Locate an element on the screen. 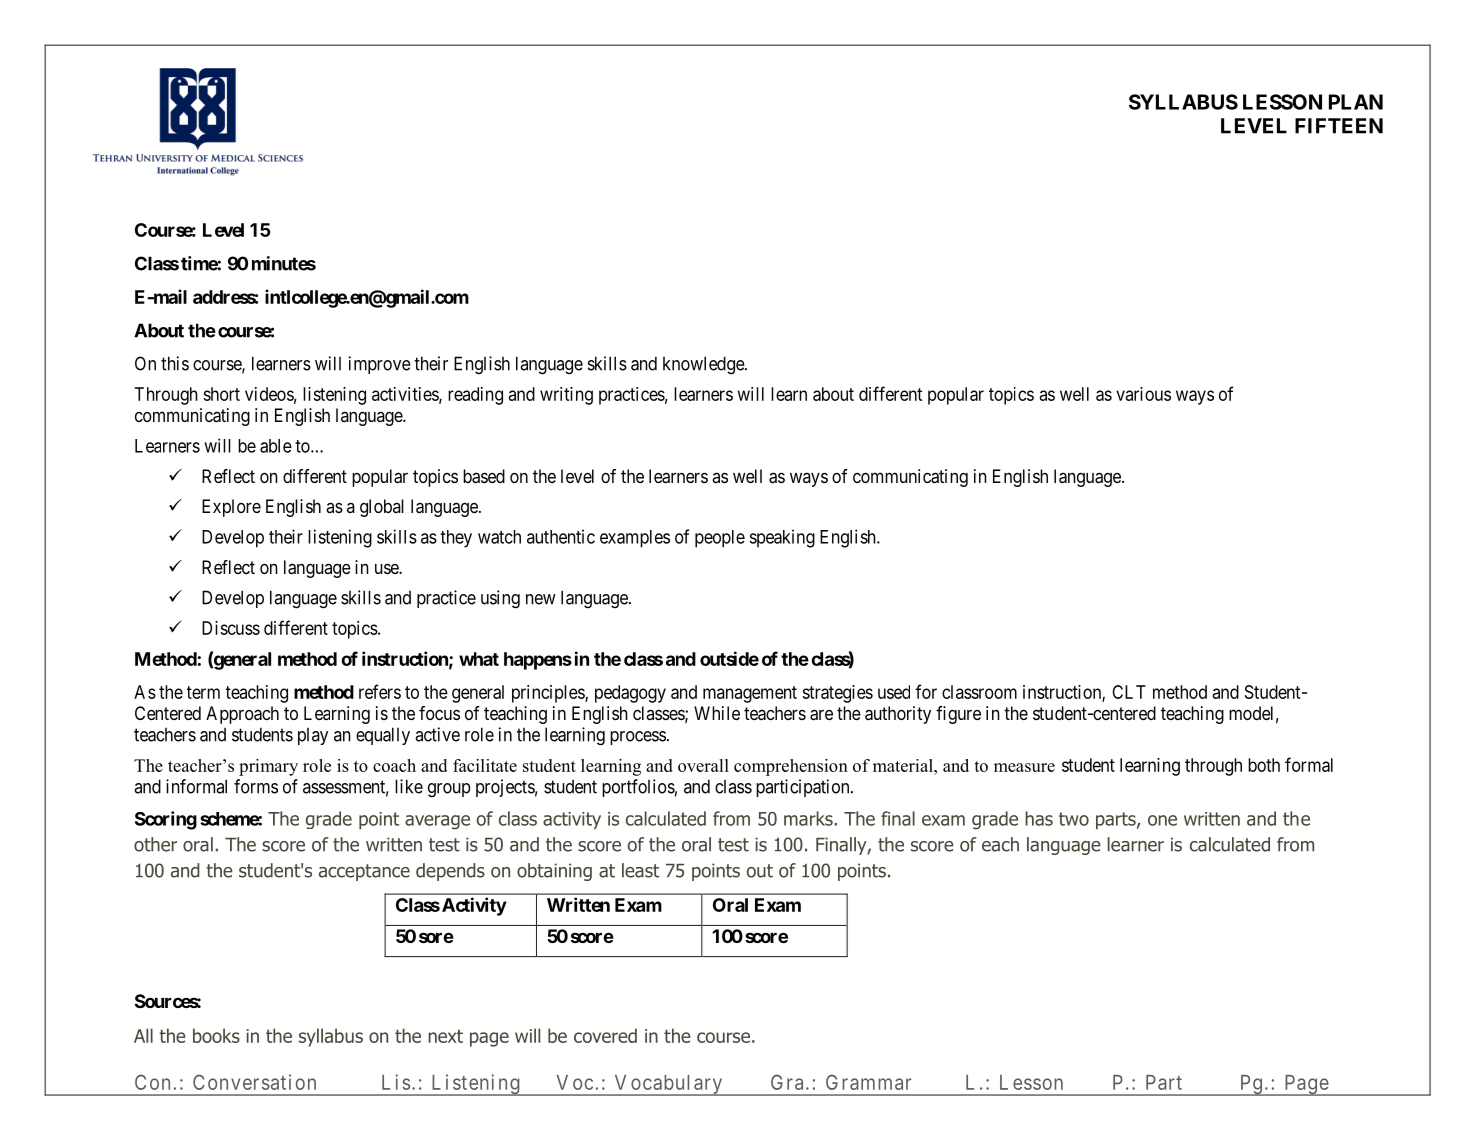 The image size is (1475, 1140). Conversation is located at coordinates (254, 1082).
